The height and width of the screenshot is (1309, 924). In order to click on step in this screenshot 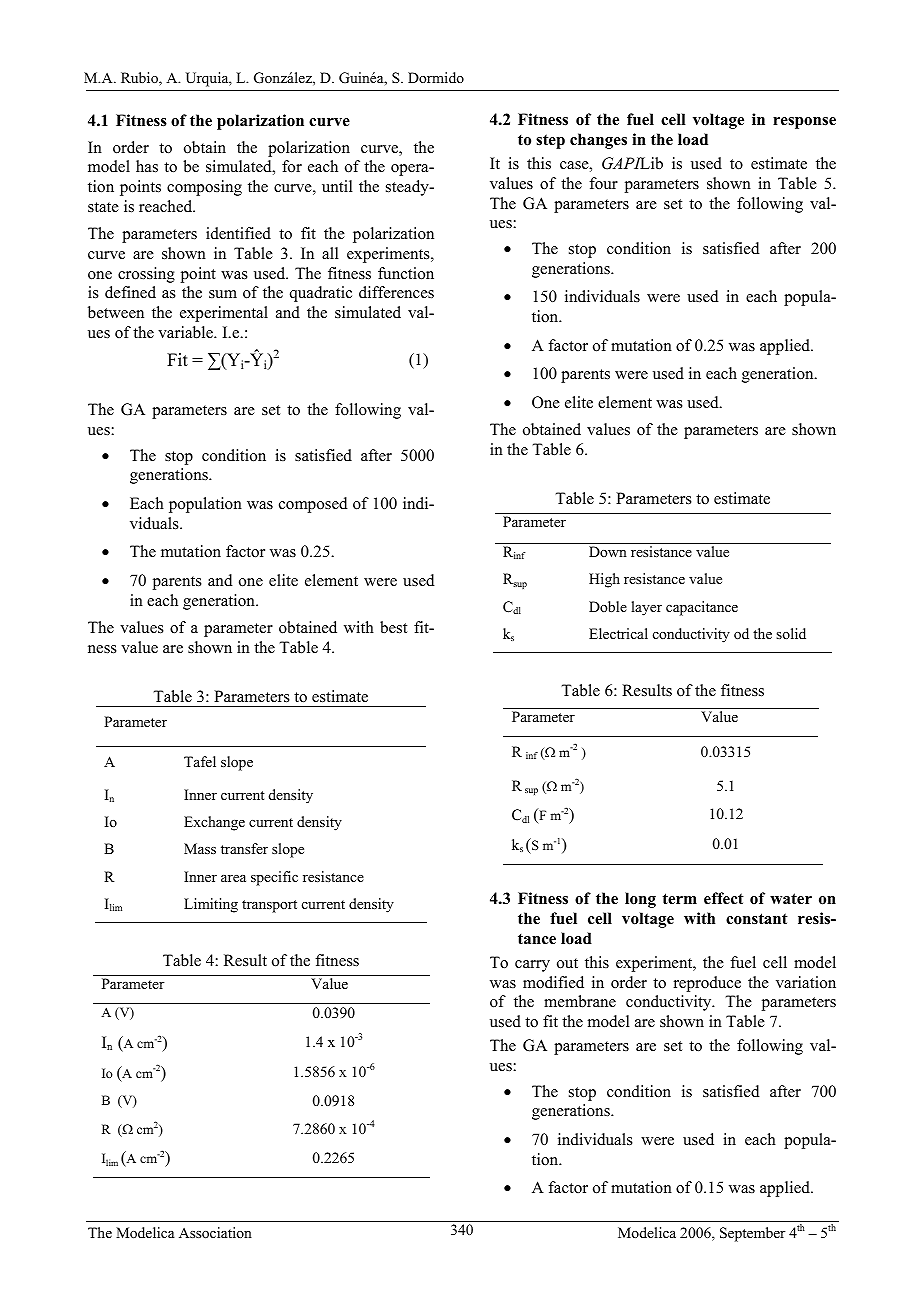, I will do `click(550, 141)`.
